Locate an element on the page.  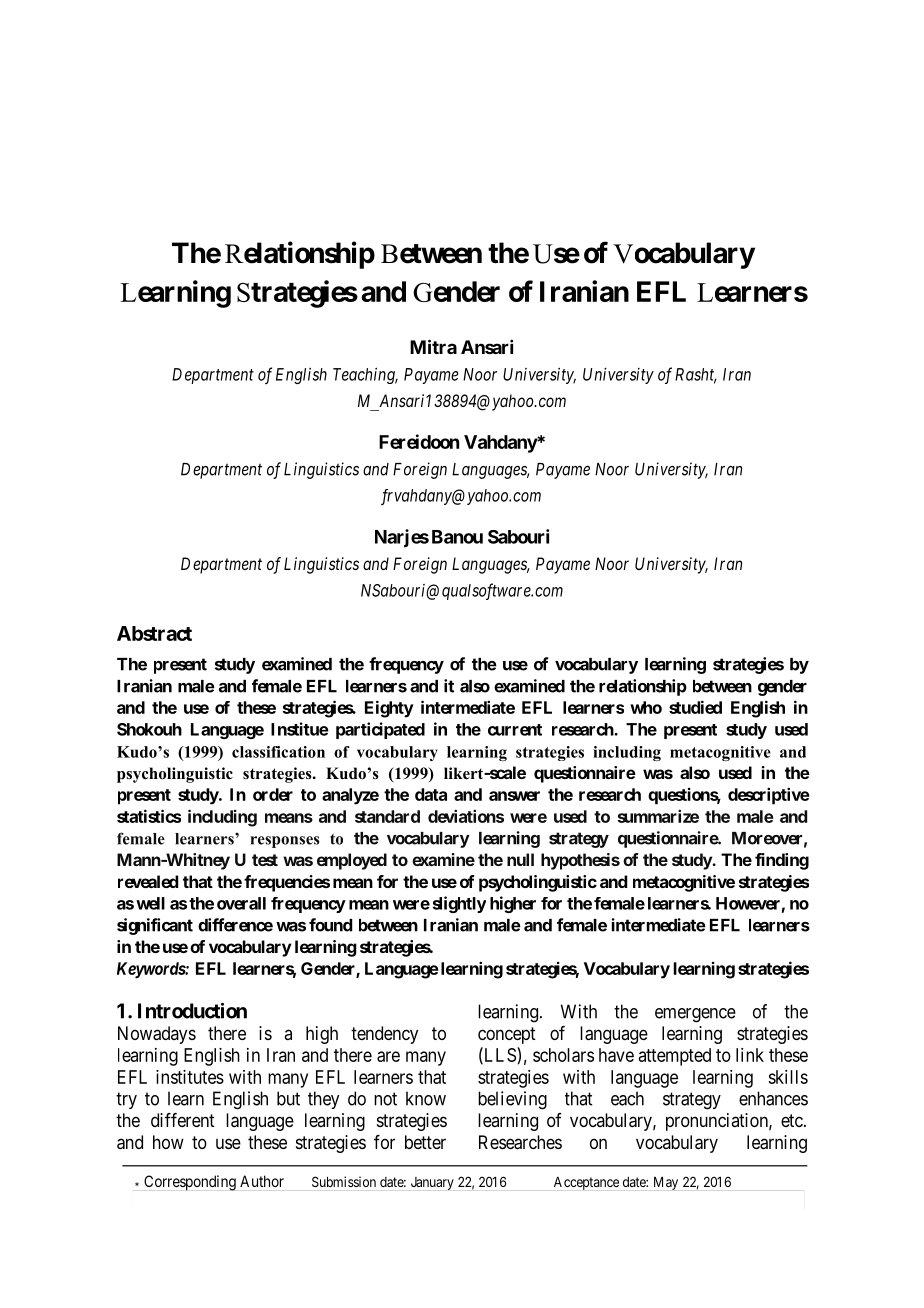
test is located at coordinates (265, 860).
